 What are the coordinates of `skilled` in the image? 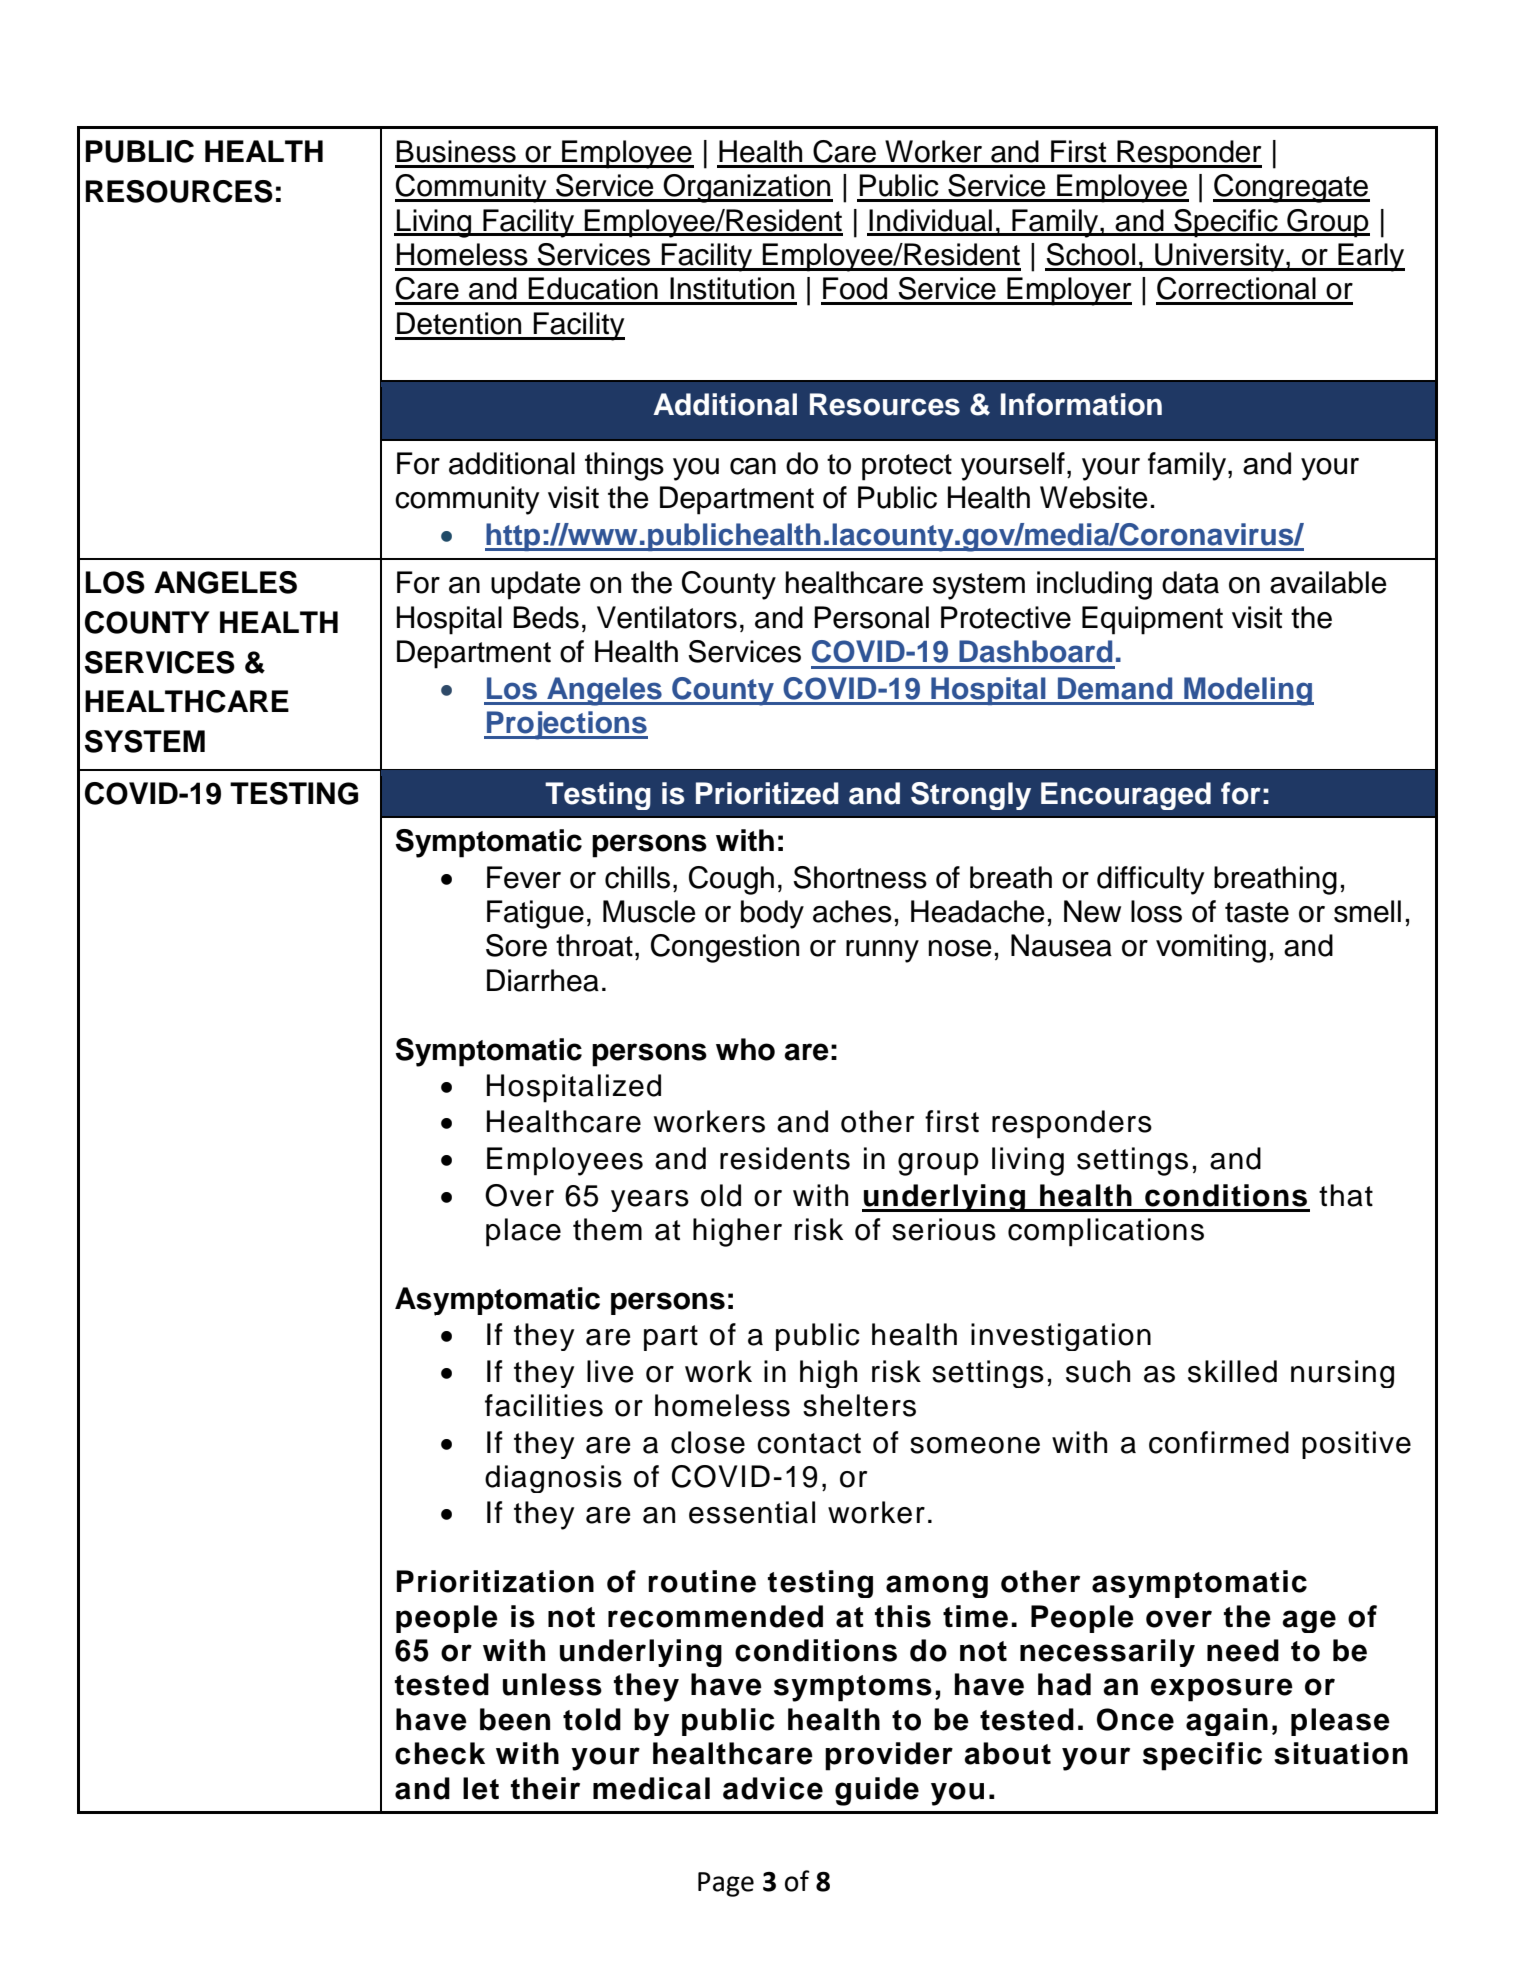 It's located at (1232, 1371).
